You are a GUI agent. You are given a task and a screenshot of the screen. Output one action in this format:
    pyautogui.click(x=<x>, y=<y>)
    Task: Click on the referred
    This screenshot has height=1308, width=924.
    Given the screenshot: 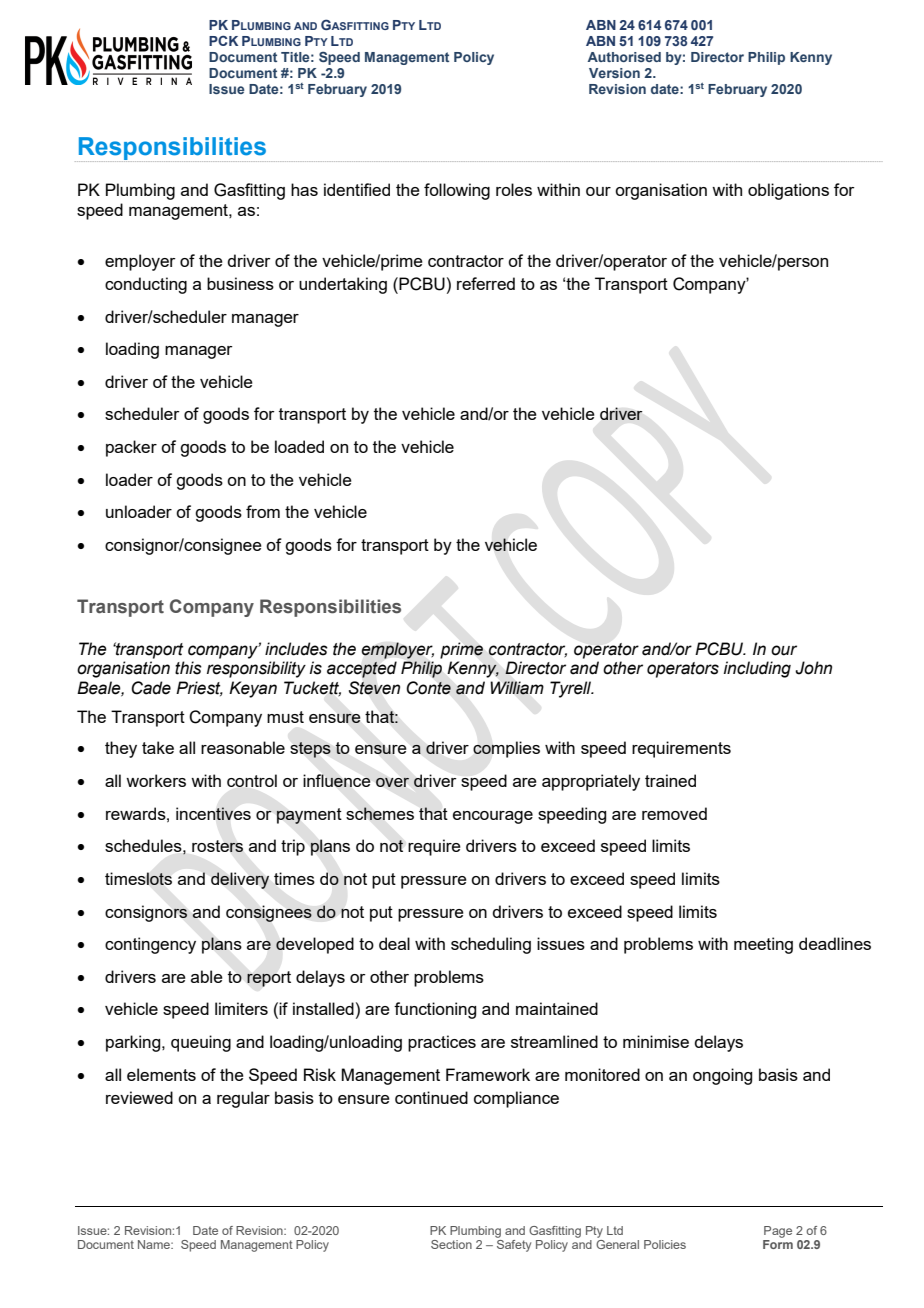 What is the action you would take?
    pyautogui.click(x=486, y=283)
